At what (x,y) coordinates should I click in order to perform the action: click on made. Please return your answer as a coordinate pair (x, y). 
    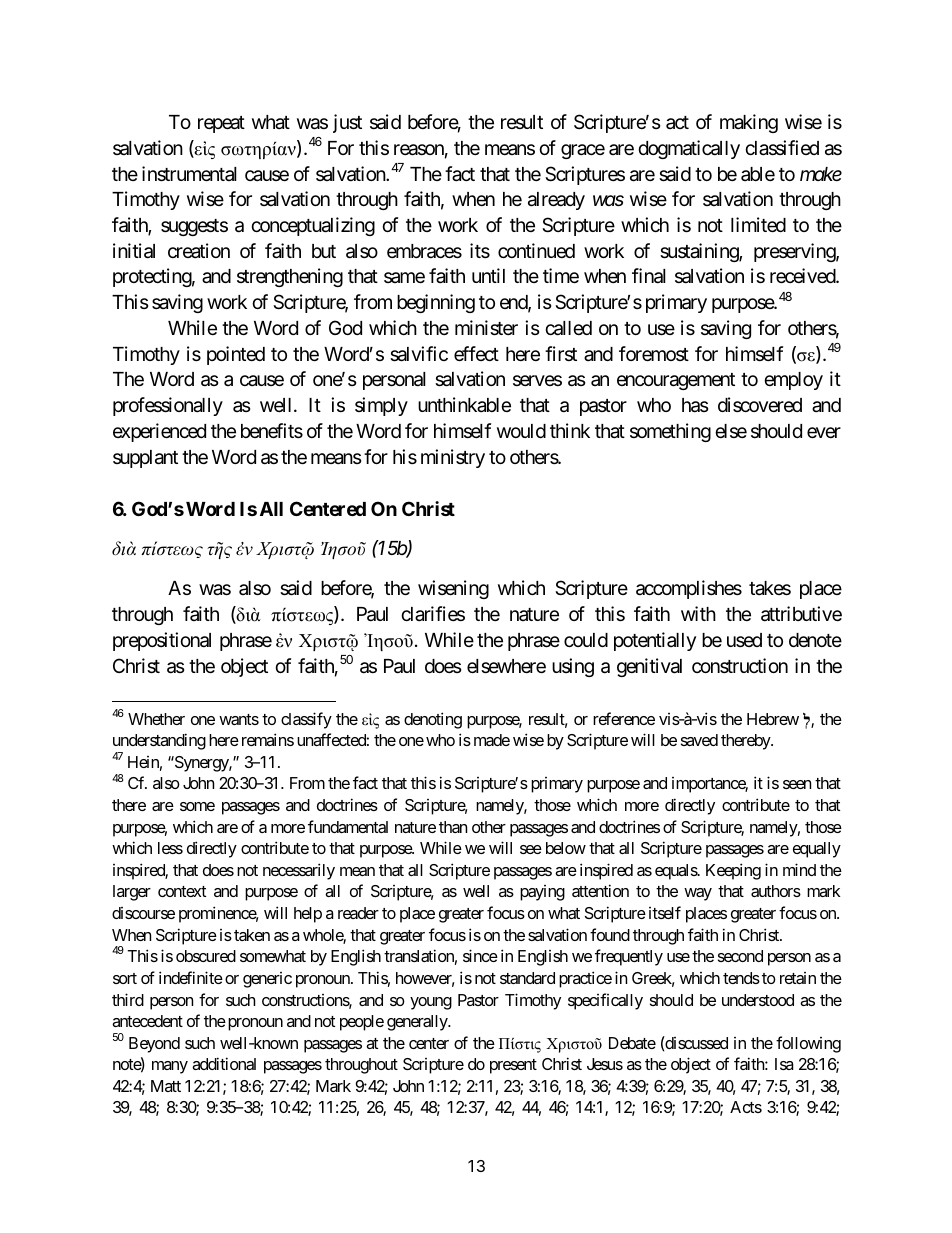
    Looking at the image, I should click on (492, 740).
